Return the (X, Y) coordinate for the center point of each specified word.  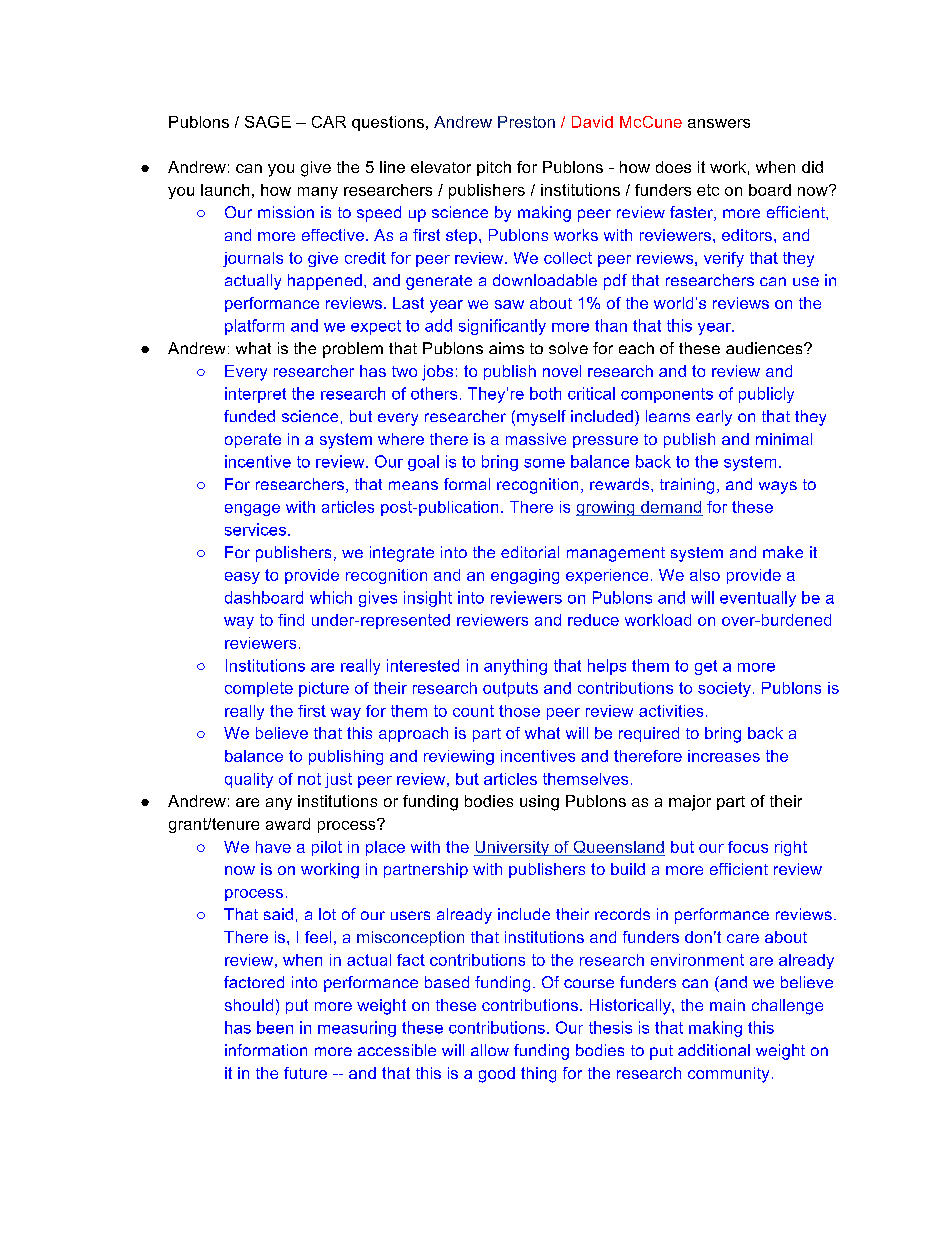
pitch (494, 168)
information (266, 1050)
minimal (784, 439)
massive (536, 439)
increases (724, 756)
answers (719, 123)
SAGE (268, 122)
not (309, 779)
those (519, 711)
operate (253, 440)
